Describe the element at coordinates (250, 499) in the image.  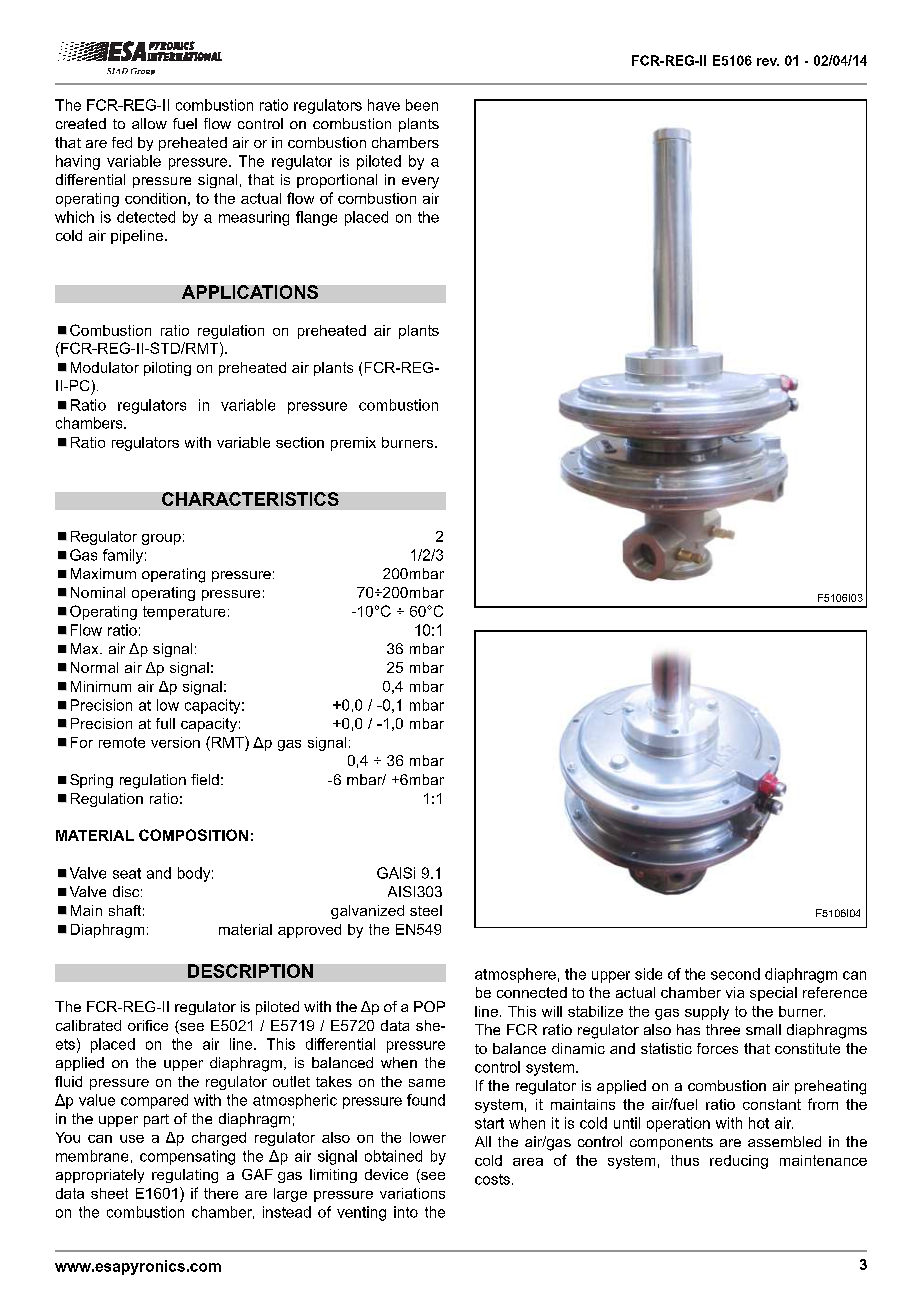
I see `CHARACTERISTICS` at that location.
